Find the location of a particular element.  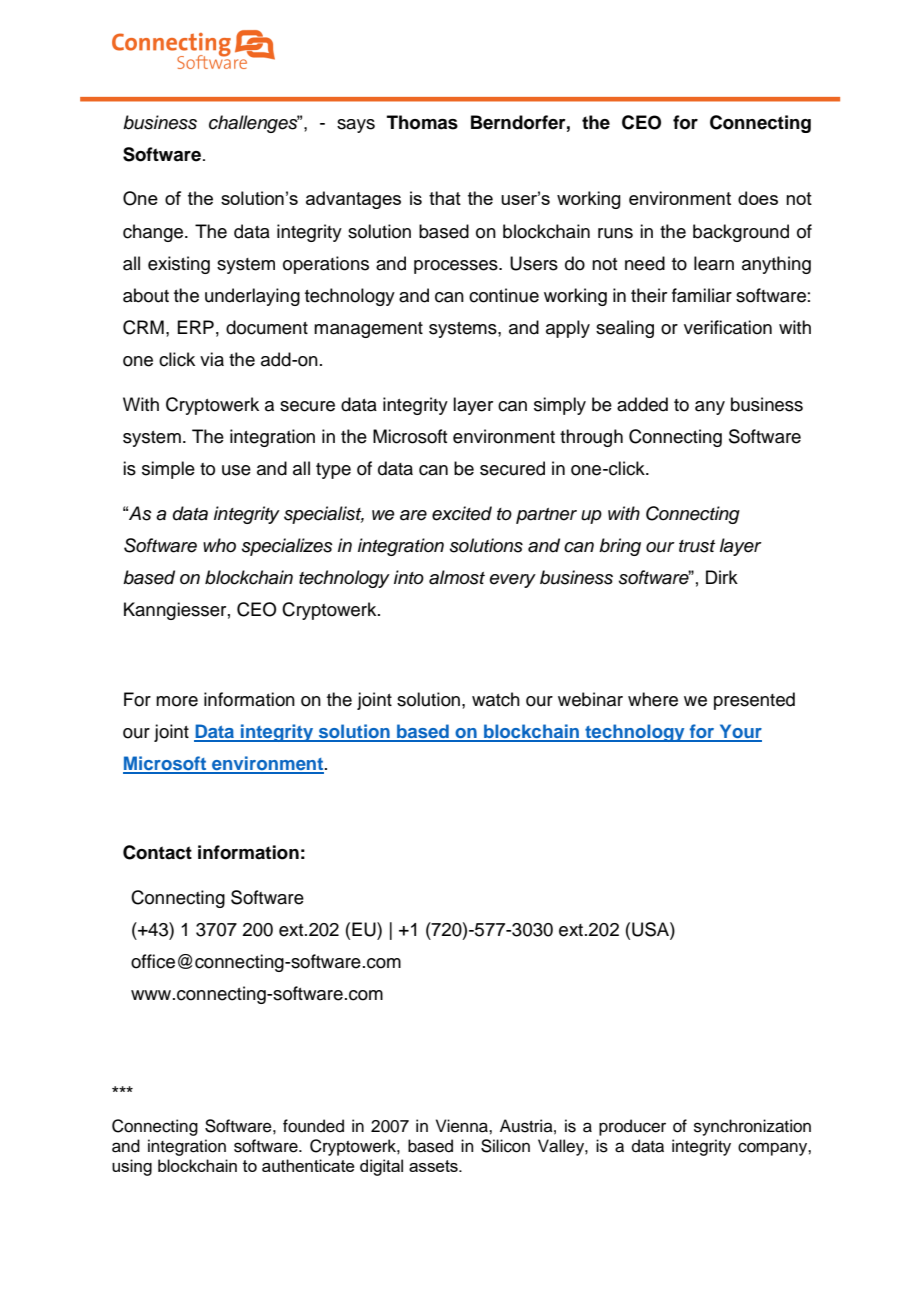

challenges is located at coordinates (254, 124).
